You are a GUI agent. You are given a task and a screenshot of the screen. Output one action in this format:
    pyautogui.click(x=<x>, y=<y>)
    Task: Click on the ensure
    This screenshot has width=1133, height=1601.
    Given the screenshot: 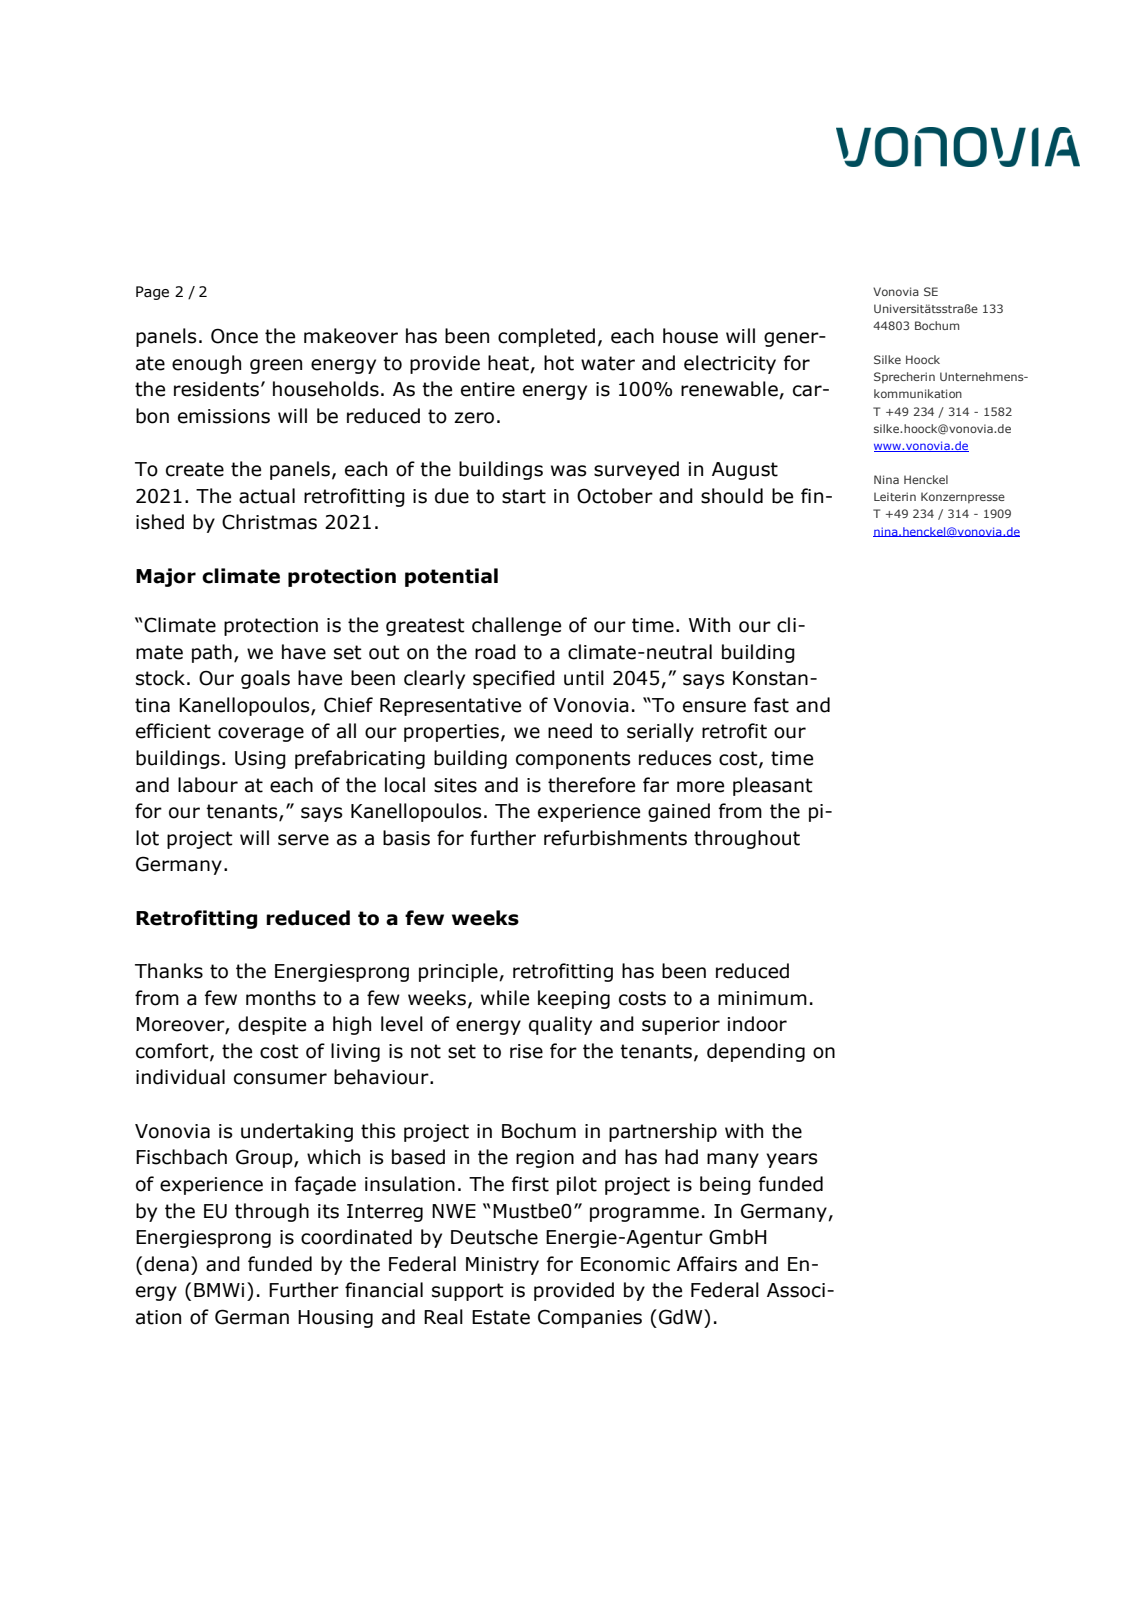 What is the action you would take?
    pyautogui.click(x=714, y=707)
